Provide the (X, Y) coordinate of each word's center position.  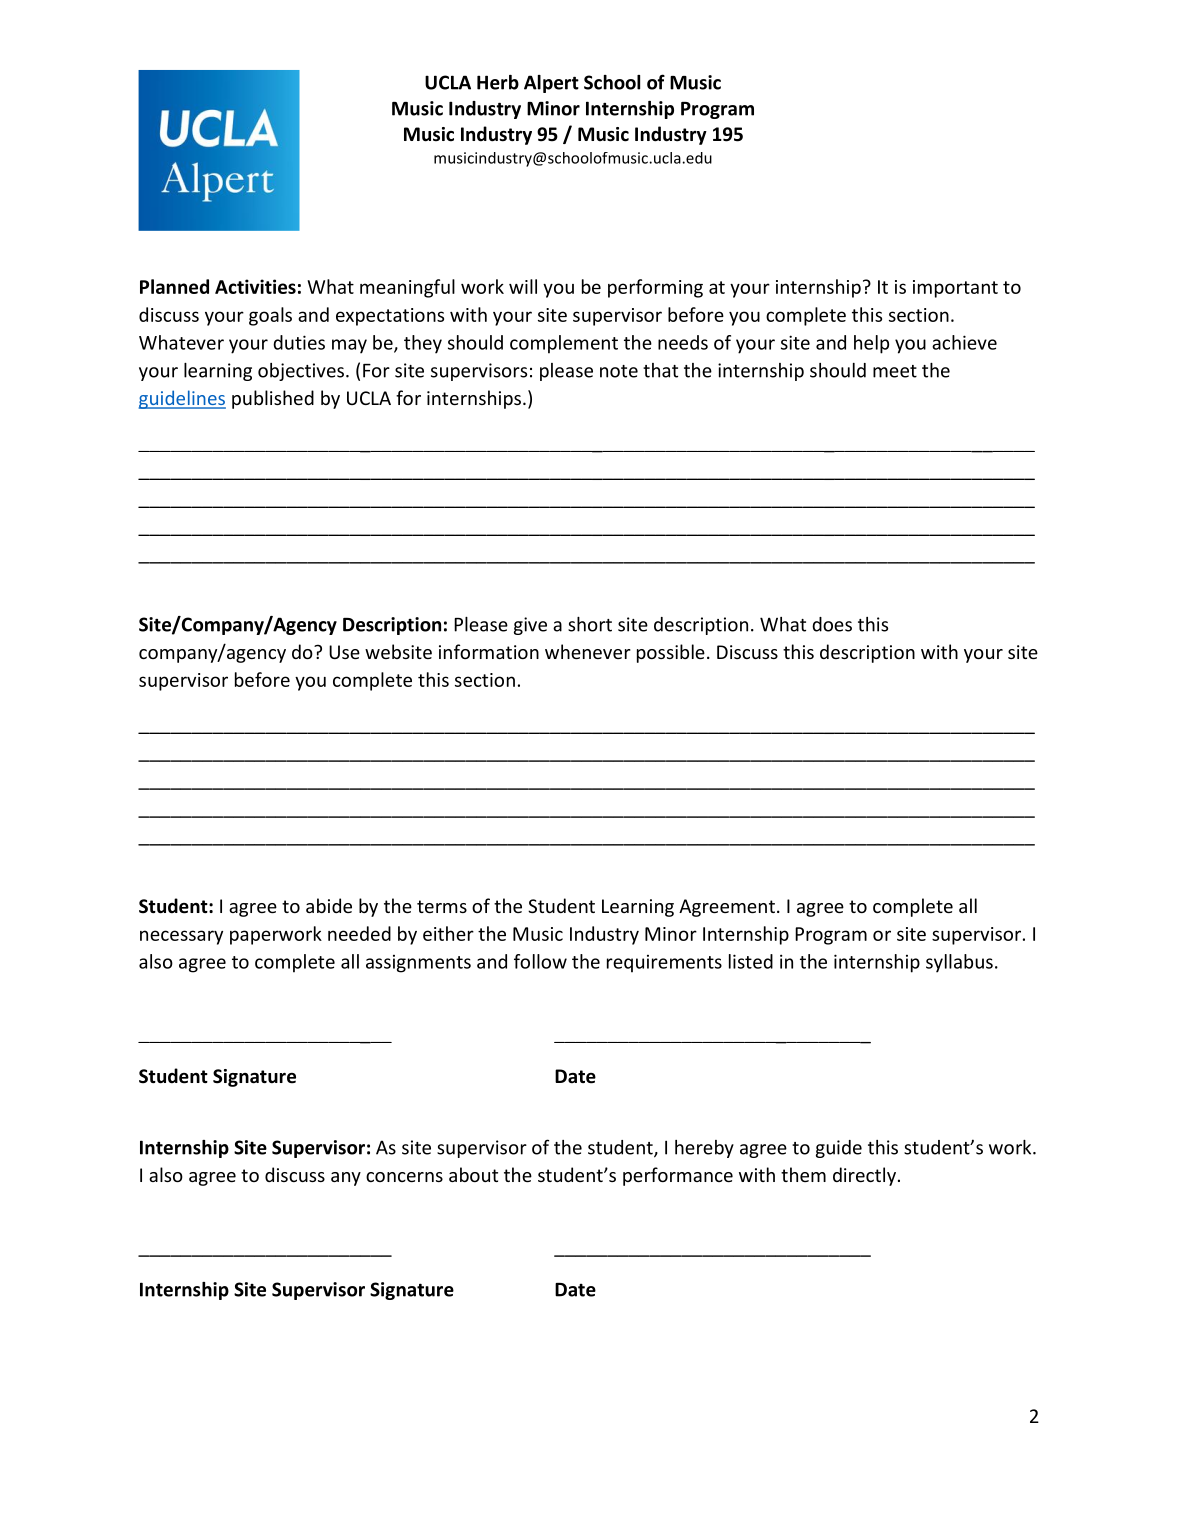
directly (864, 1176)
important (955, 289)
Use (344, 652)
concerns (404, 1177)
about (473, 1174)
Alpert (551, 84)
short (590, 624)
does (832, 624)
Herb (498, 82)
